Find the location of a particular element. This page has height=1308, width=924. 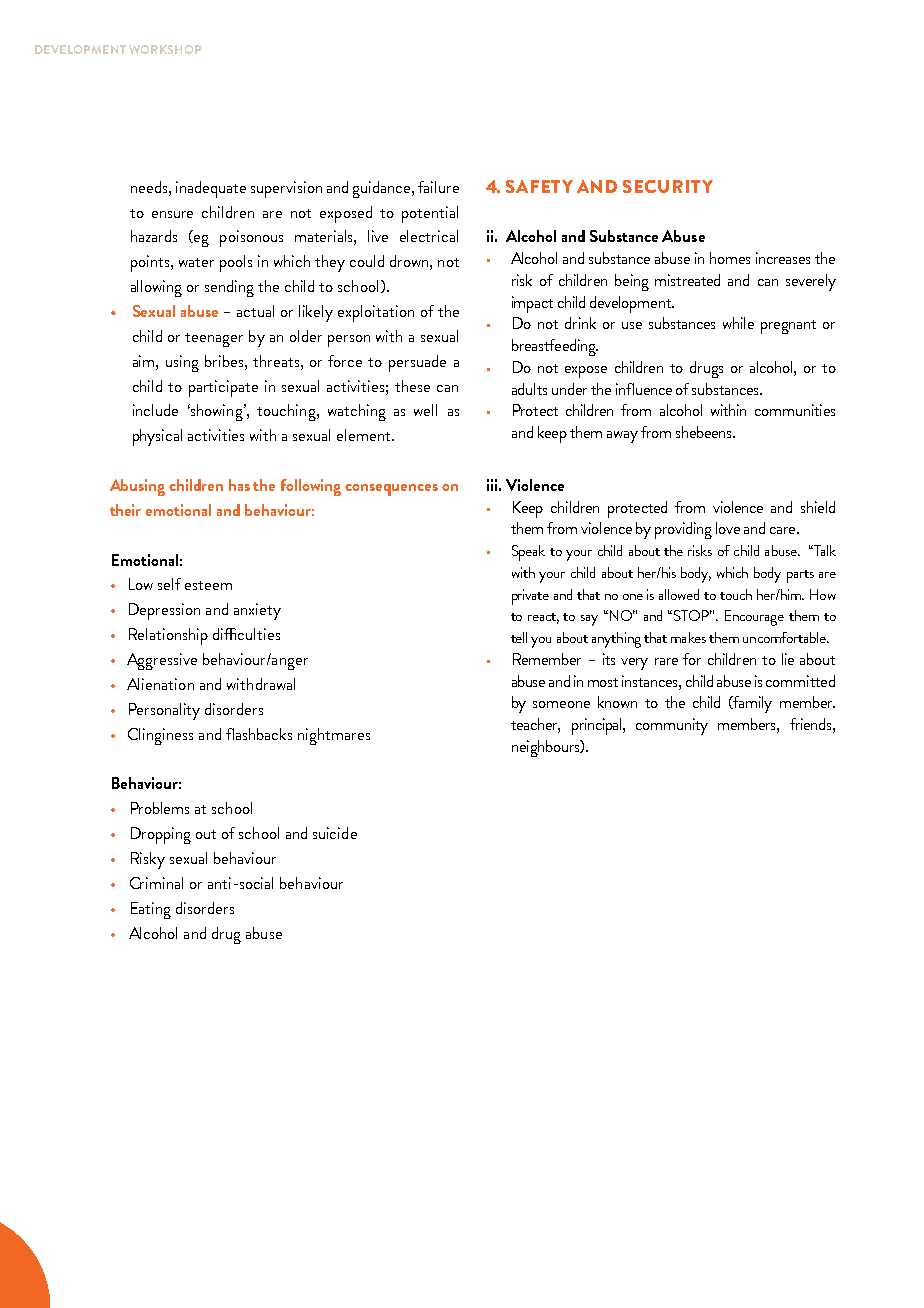

SECURITY is located at coordinates (668, 186).
